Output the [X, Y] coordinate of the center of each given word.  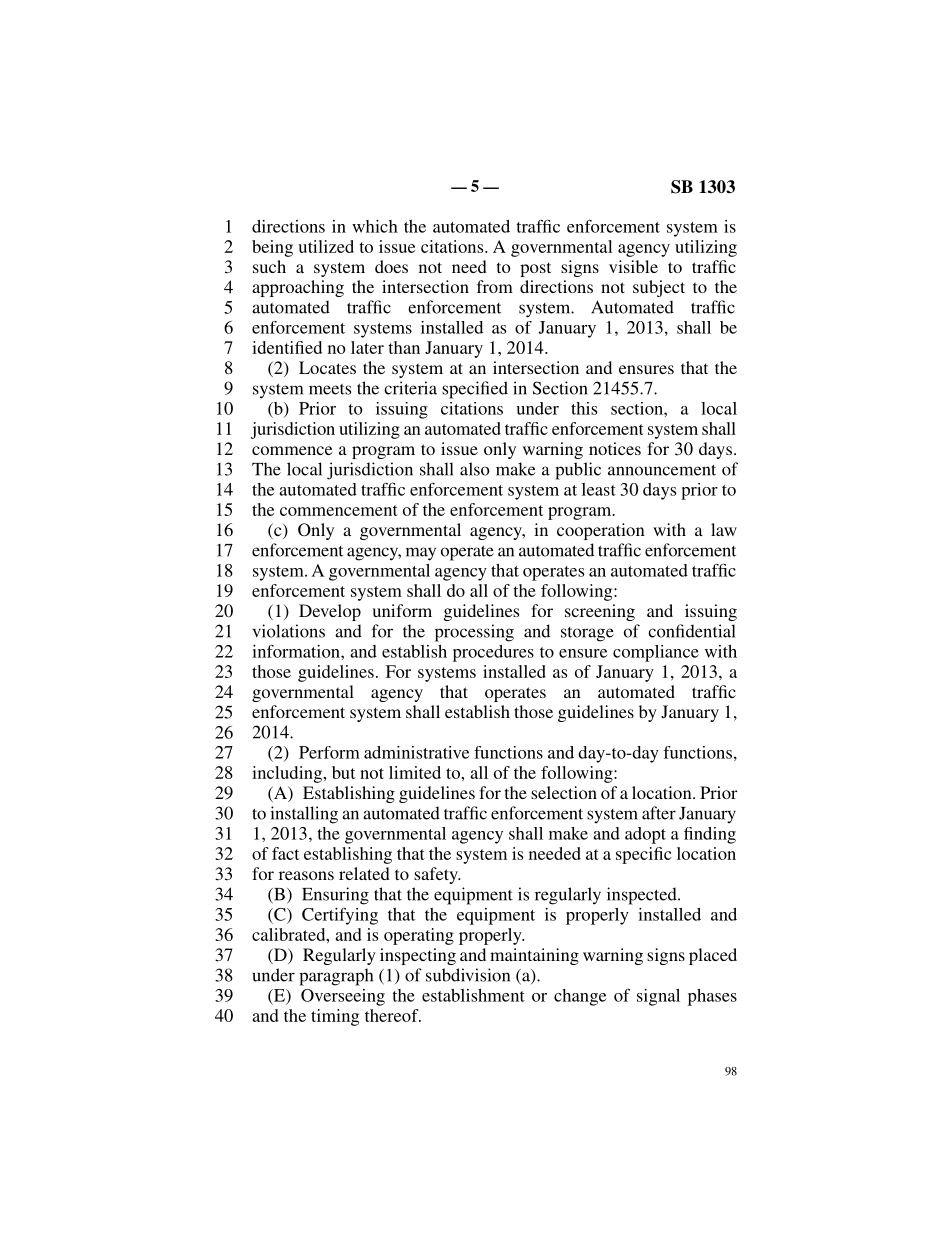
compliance [656, 653]
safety [437, 875]
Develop [330, 612]
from [495, 286]
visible [633, 266]
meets [330, 389]
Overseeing [343, 997]
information [297, 651]
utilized [326, 246]
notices [615, 448]
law [724, 529]
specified [475, 390]
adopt [645, 835]
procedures [493, 653]
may [421, 554]
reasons [306, 875]
